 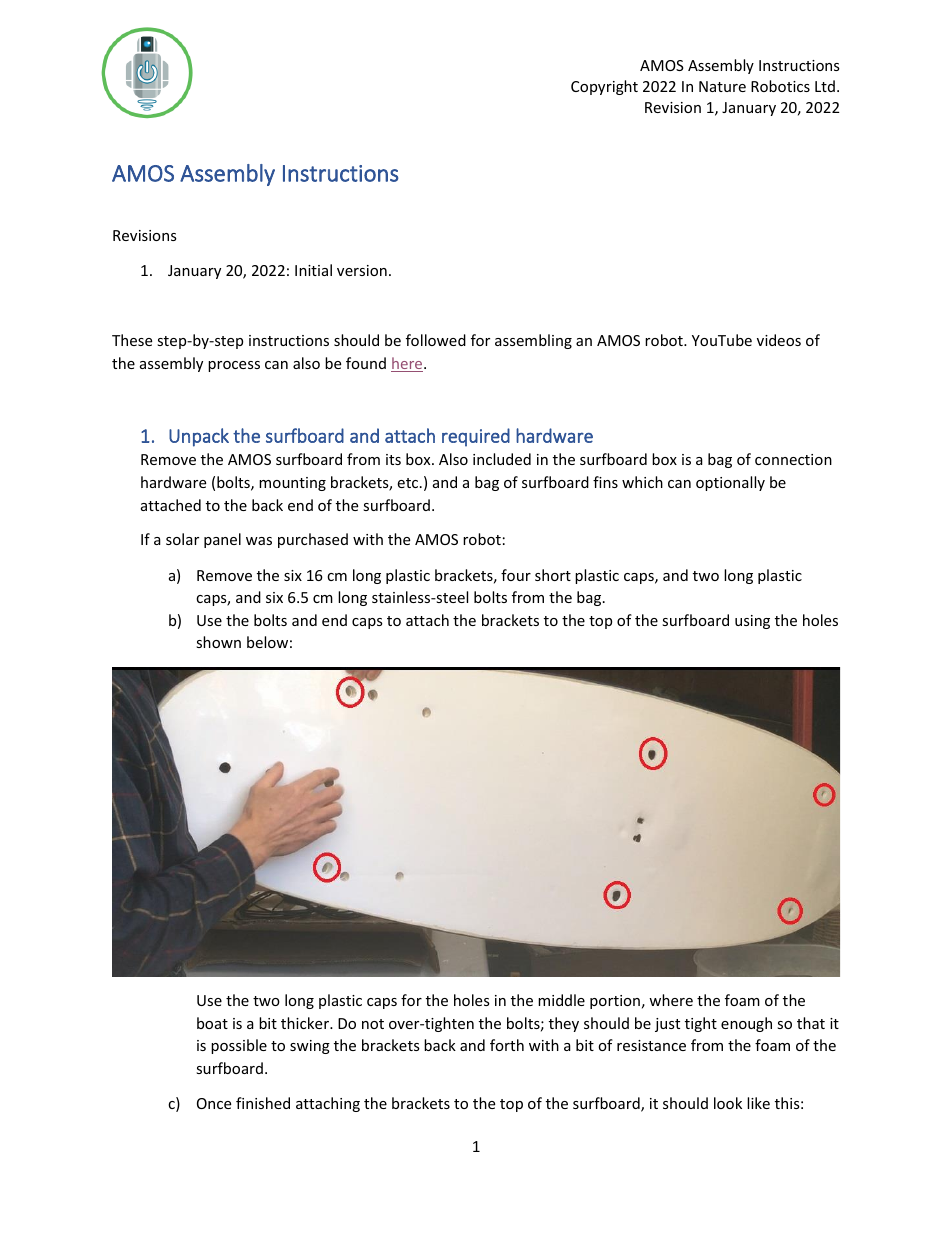 I want to click on followed, so click(x=436, y=340).
